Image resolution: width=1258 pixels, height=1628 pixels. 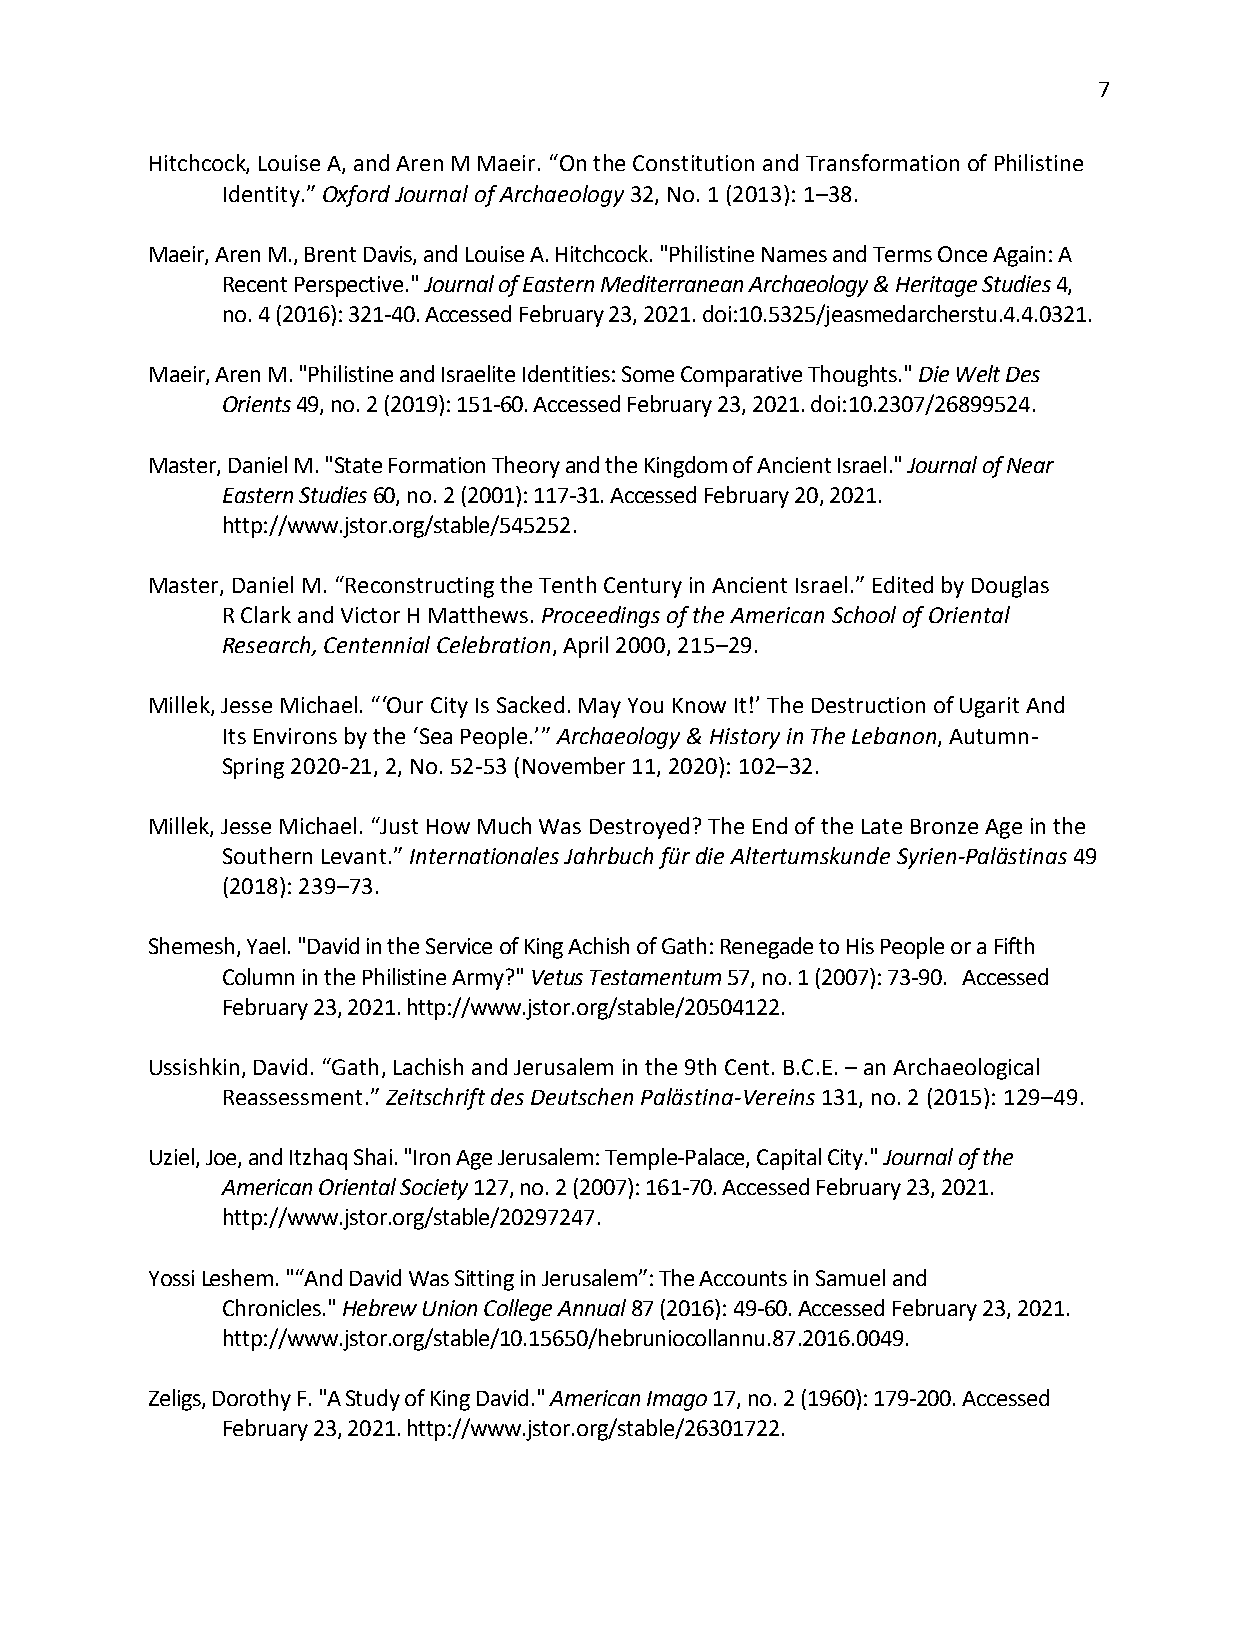 I want to click on Terms, so click(x=902, y=254).
